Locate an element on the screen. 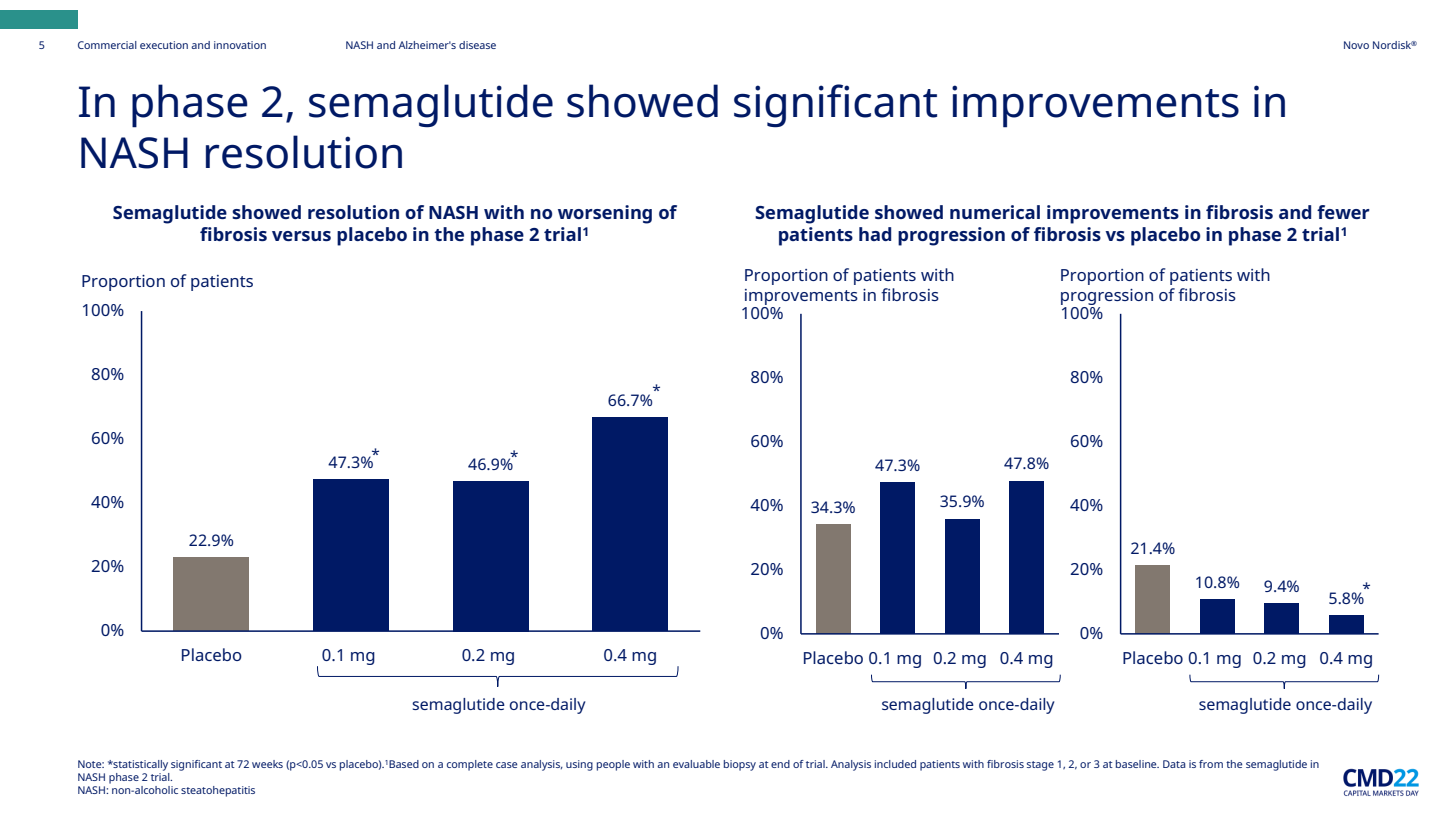 This screenshot has height=819, width=1456. Novo is located at coordinates (1356, 45).
